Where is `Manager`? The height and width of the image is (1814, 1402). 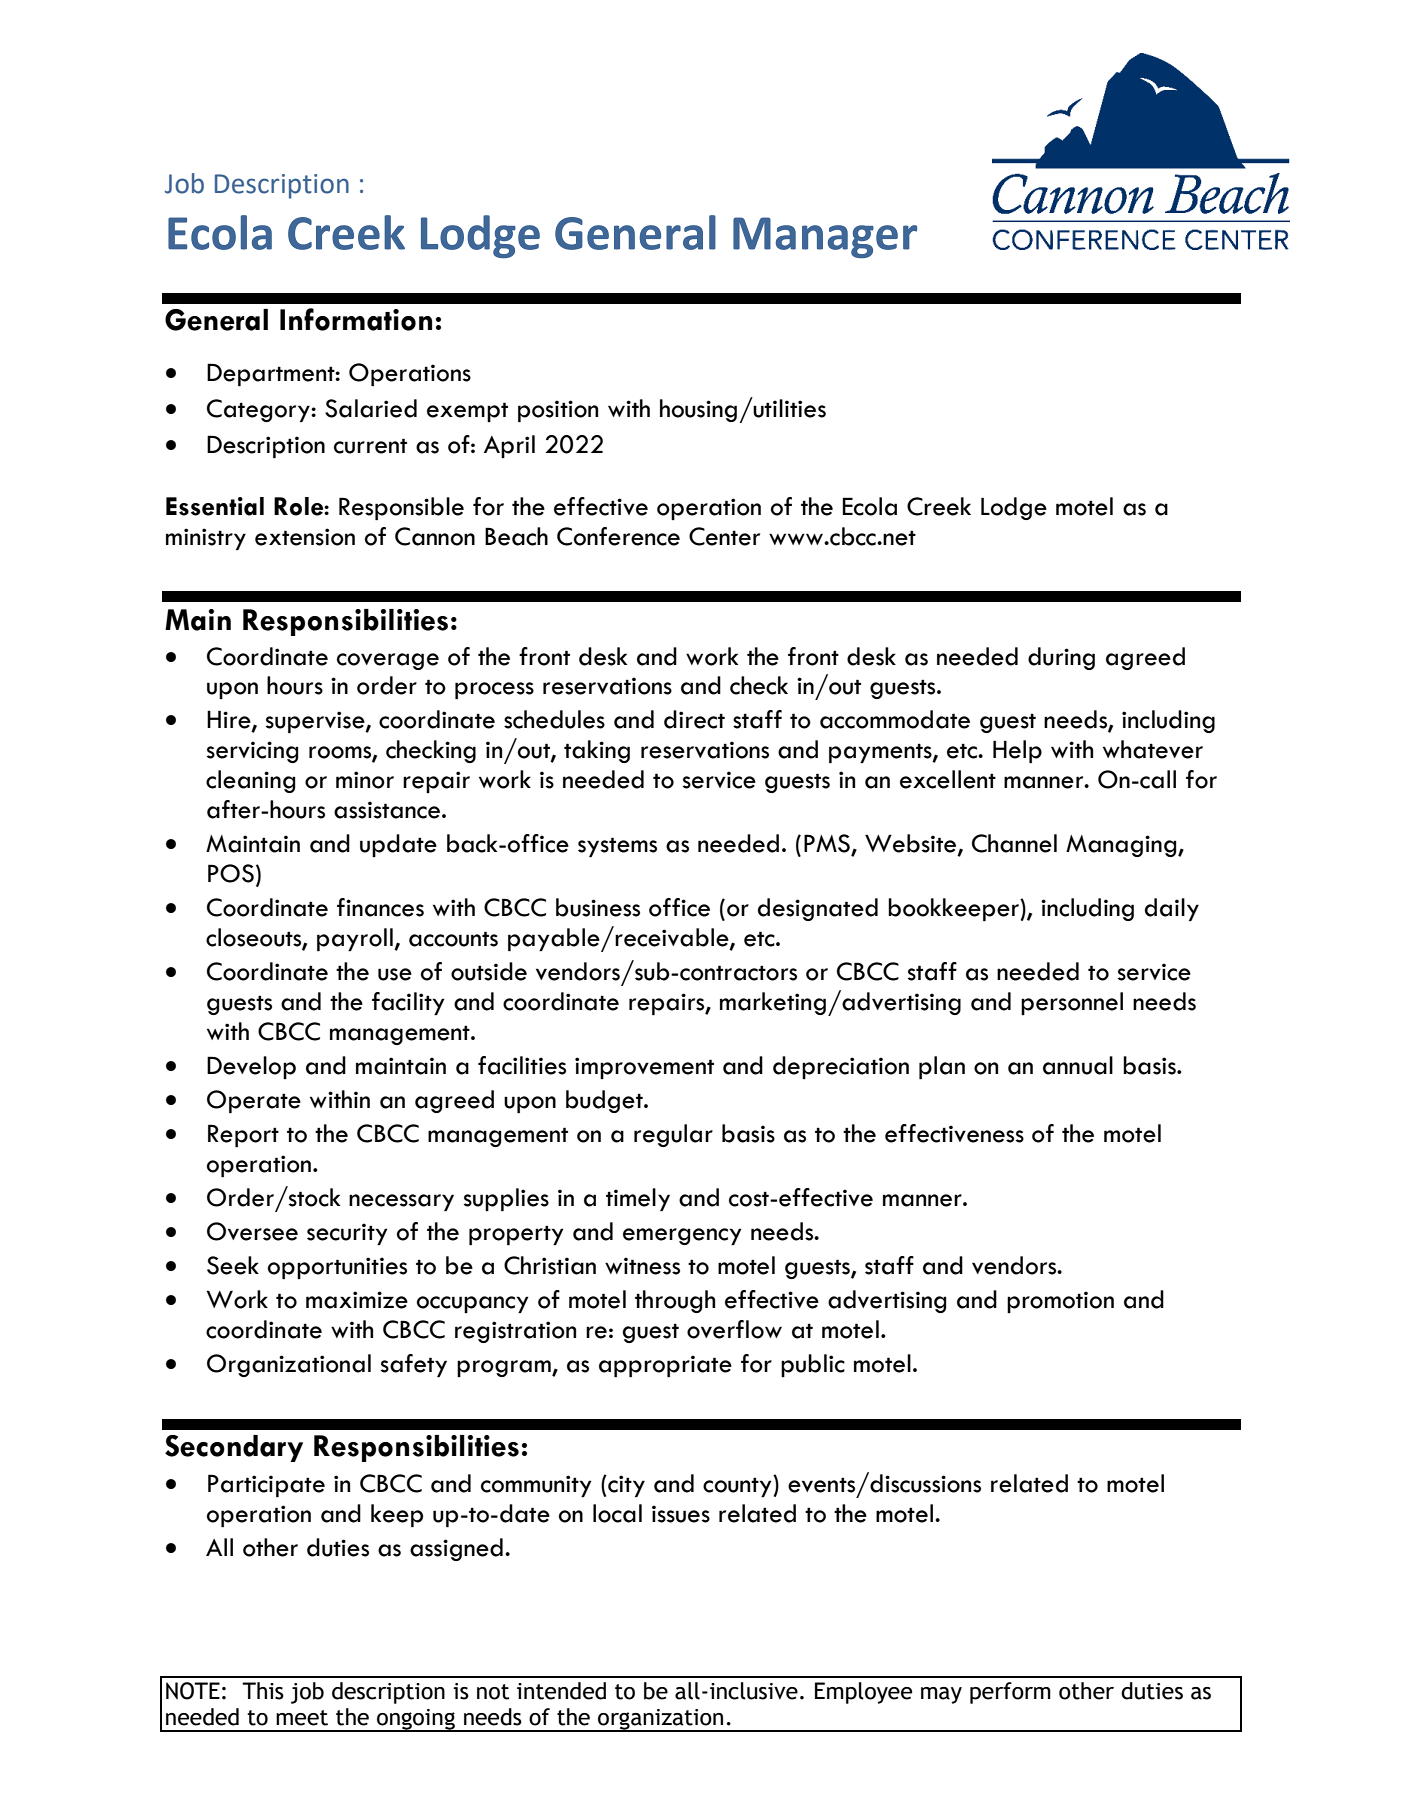
Manager is located at coordinates (825, 237).
